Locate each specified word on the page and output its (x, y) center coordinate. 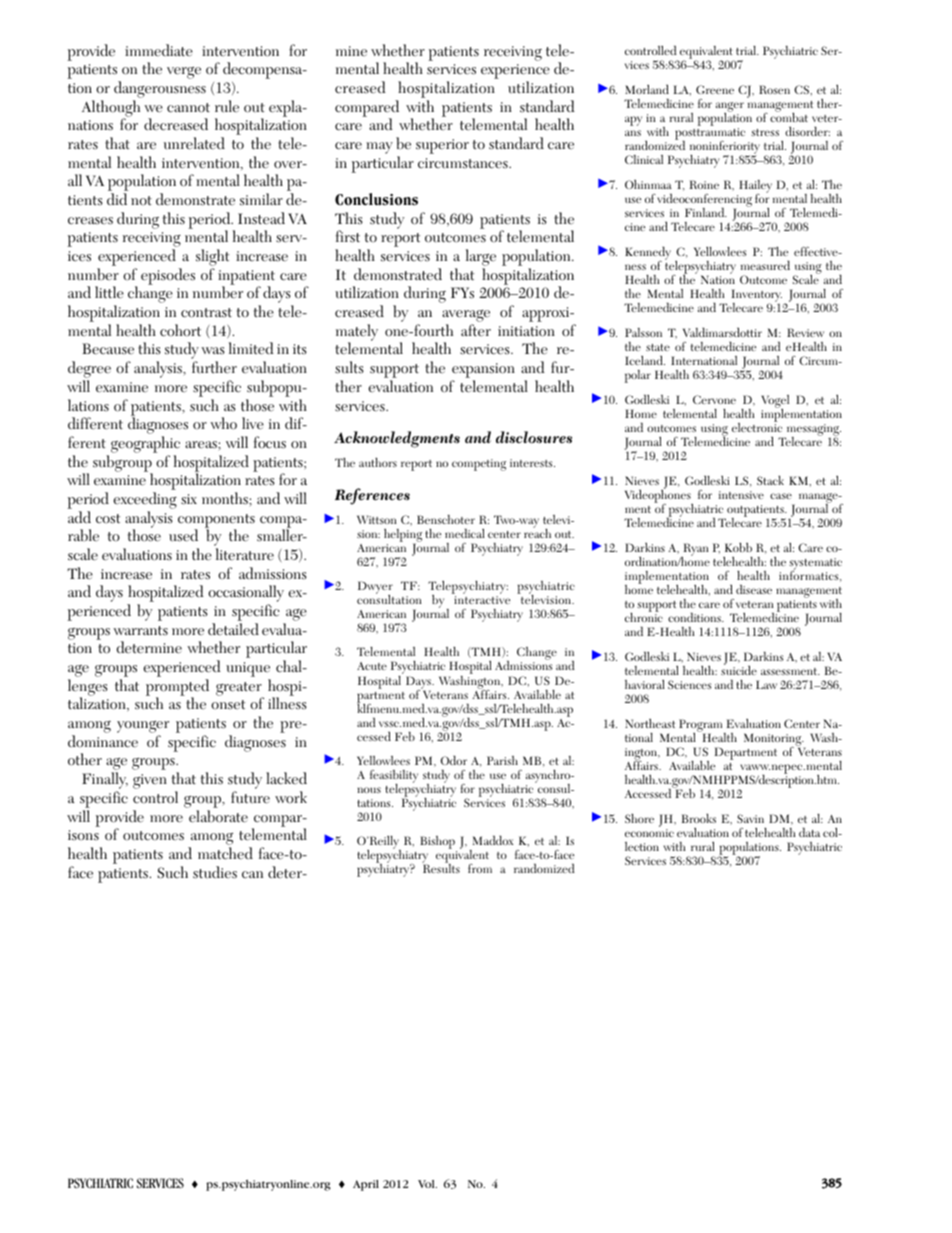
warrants (140, 631)
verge (184, 73)
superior (442, 146)
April (366, 1185)
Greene (715, 89)
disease (754, 589)
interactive (482, 600)
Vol (427, 1184)
